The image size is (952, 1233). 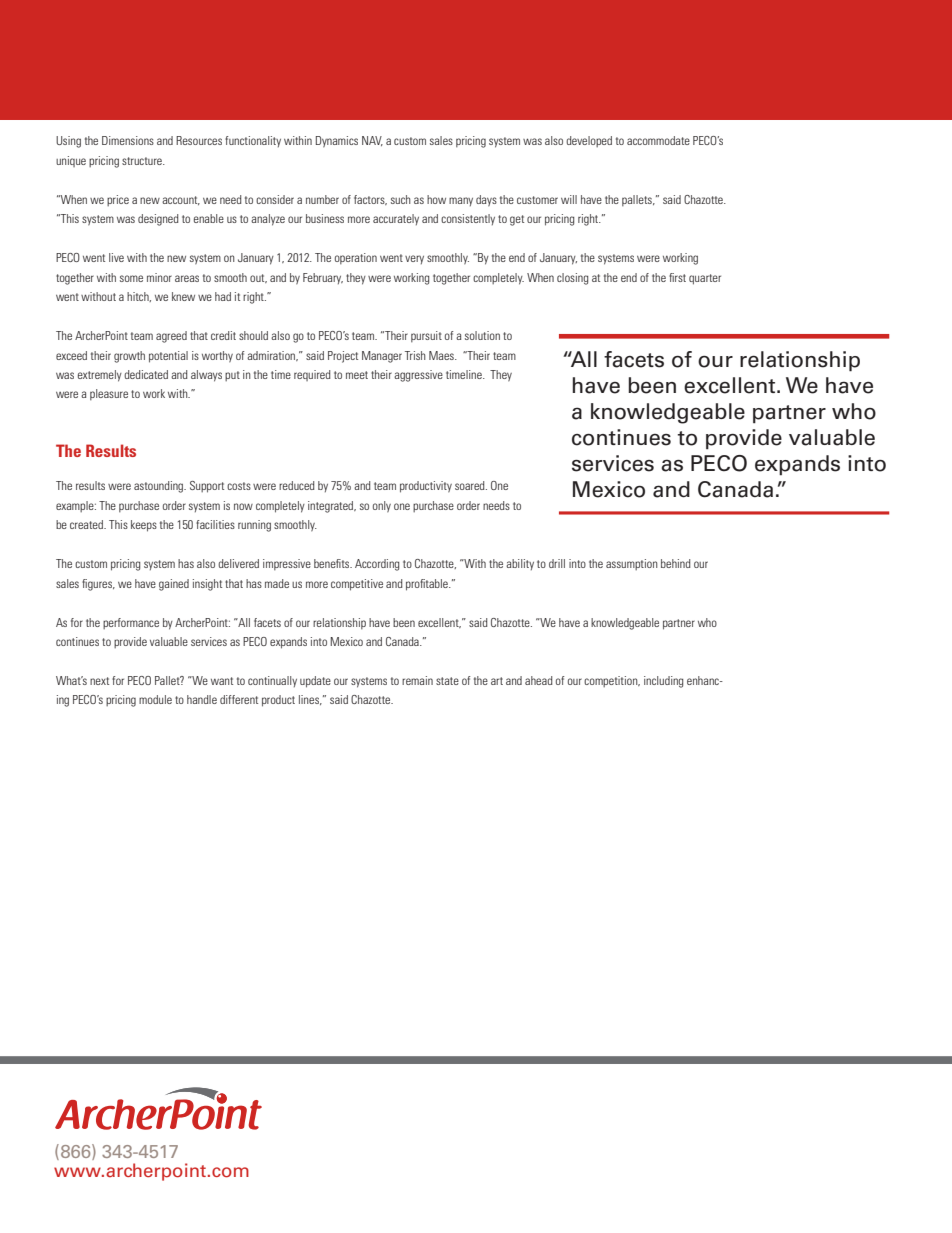 What do you see at coordinates (417, 680) in the screenshot?
I see `remain` at bounding box center [417, 680].
